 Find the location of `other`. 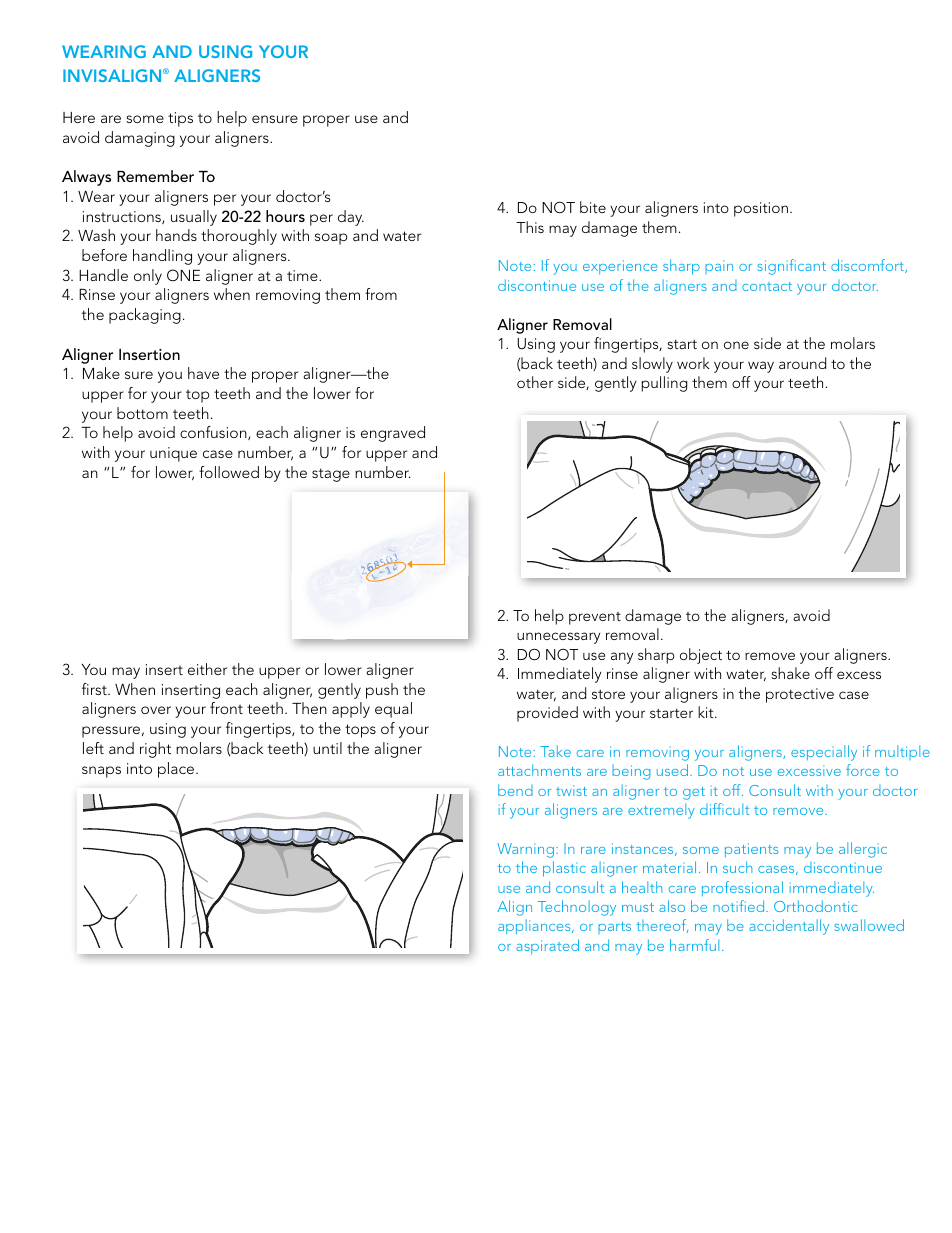

other is located at coordinates (535, 382).
